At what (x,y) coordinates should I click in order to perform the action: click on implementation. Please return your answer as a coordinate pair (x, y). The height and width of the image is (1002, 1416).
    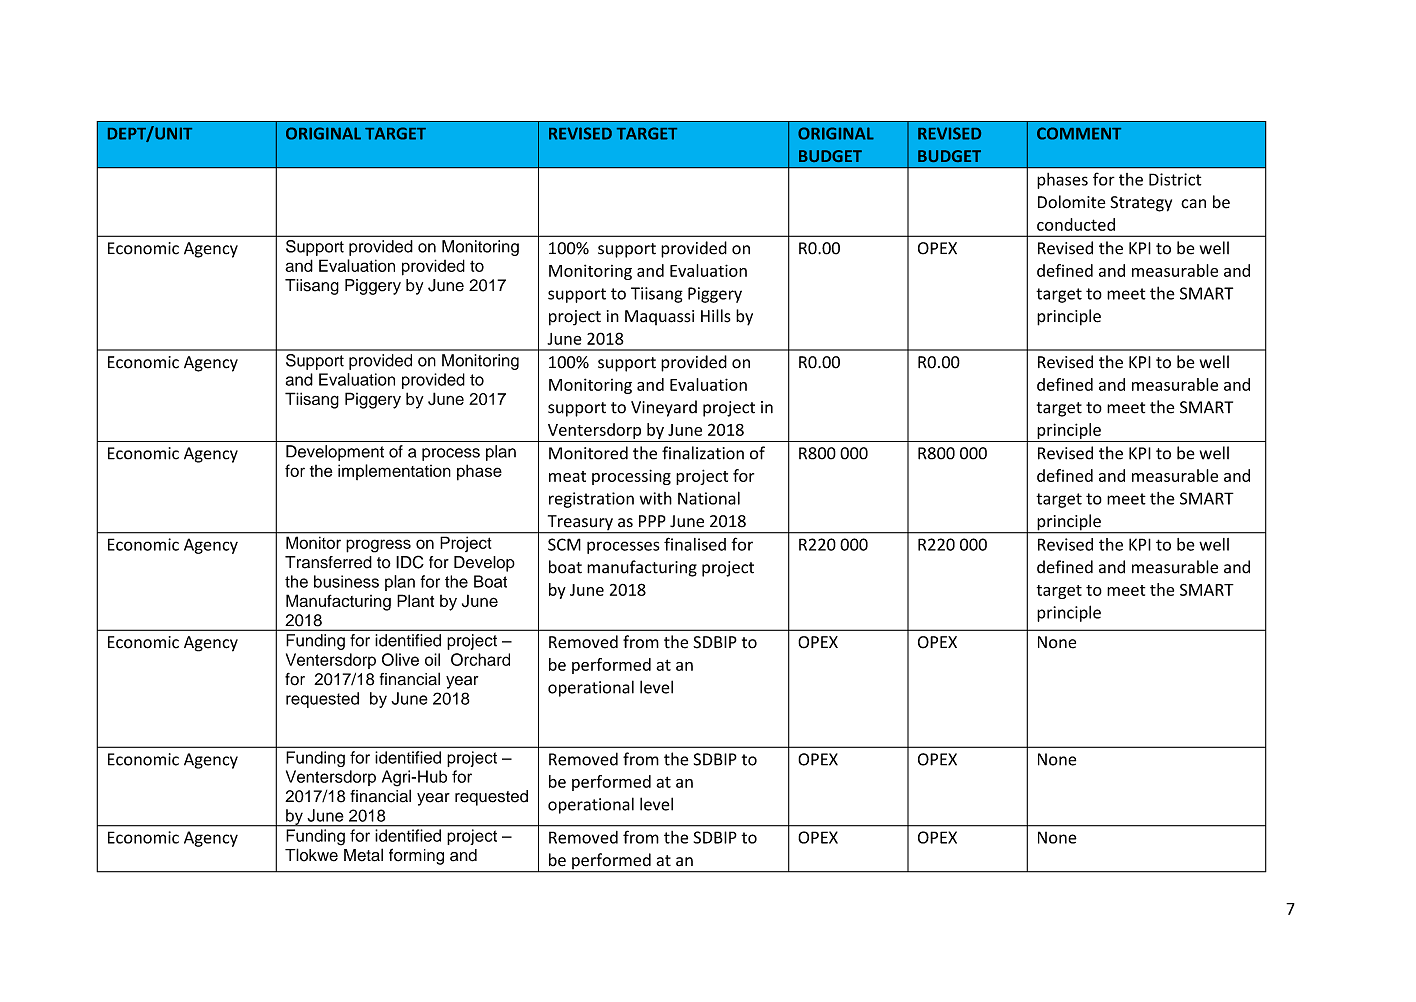
    Looking at the image, I should click on (394, 472).
